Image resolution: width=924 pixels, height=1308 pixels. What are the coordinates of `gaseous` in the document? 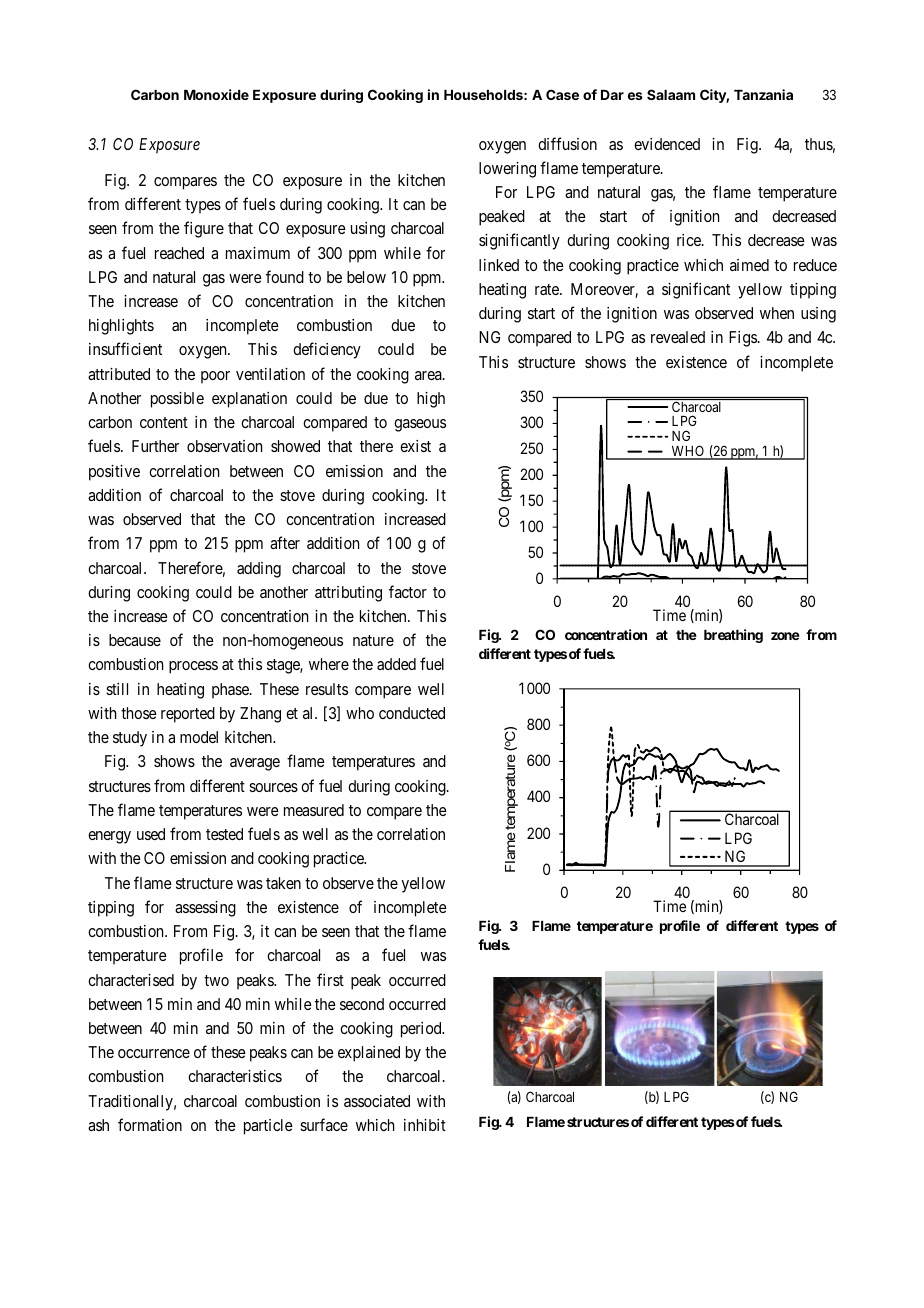 It's located at (420, 425).
